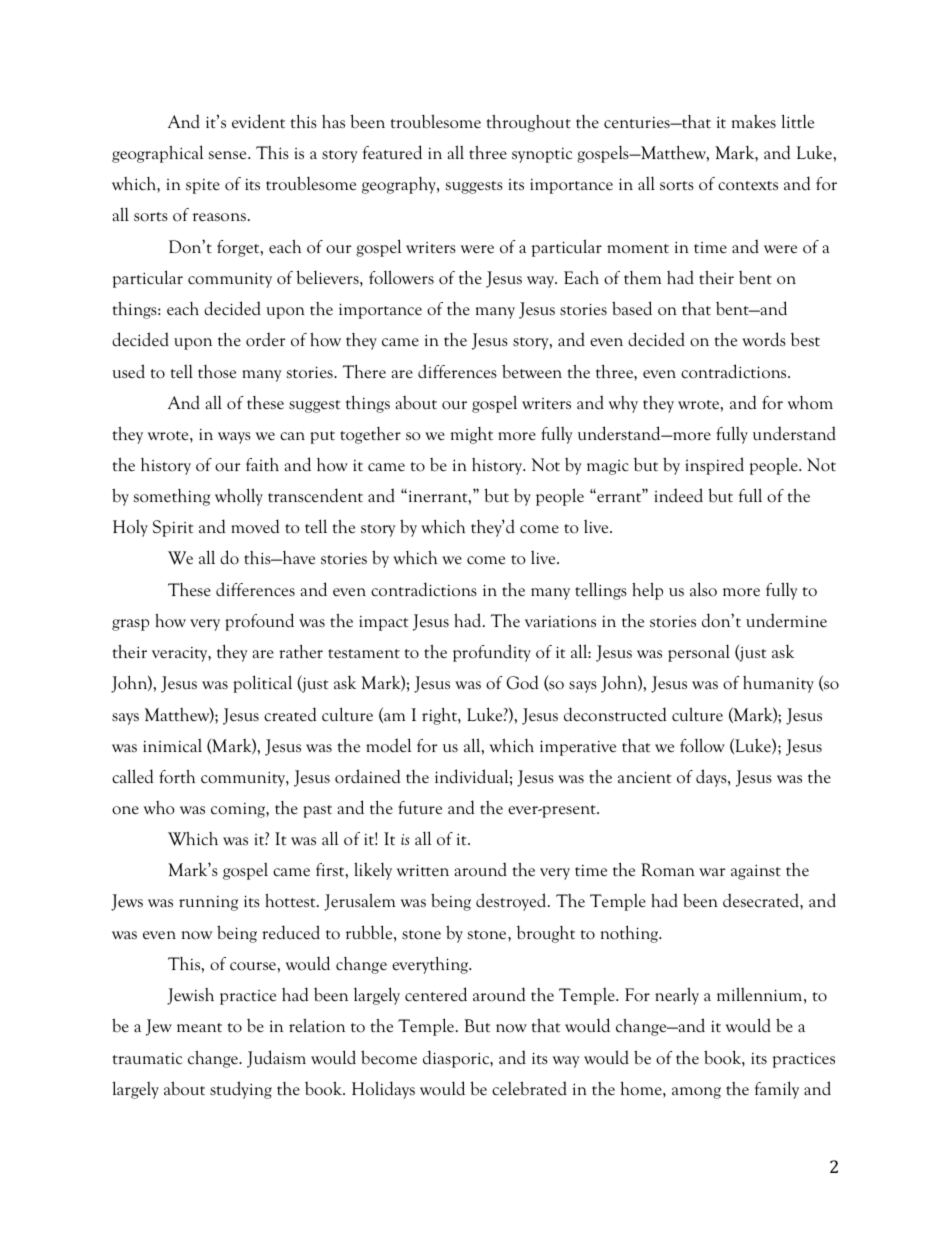 The height and width of the screenshot is (1233, 952). What do you see at coordinates (234, 438) in the screenshot?
I see `ways` at bounding box center [234, 438].
